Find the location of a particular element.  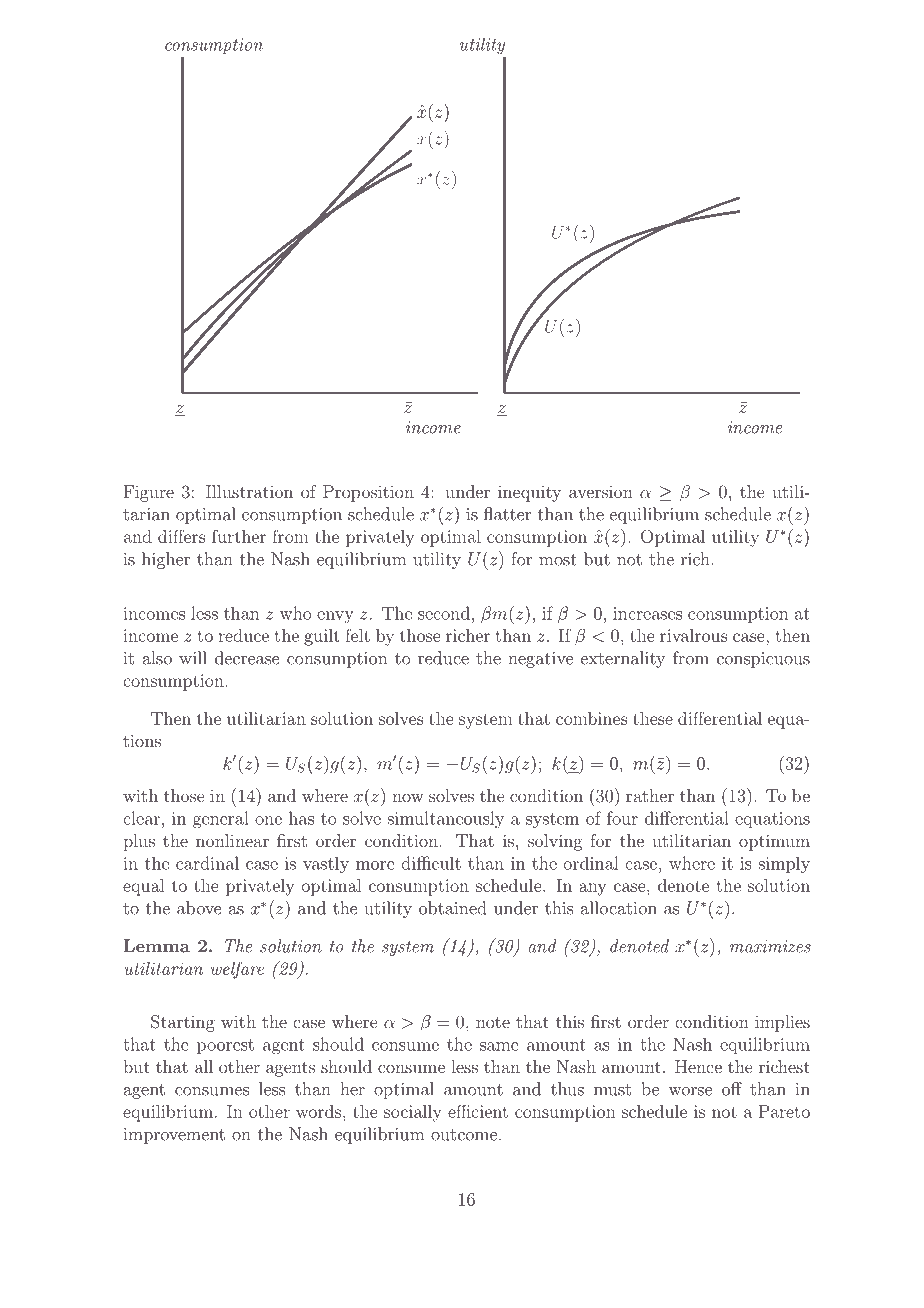

aversion is located at coordinates (601, 491).
